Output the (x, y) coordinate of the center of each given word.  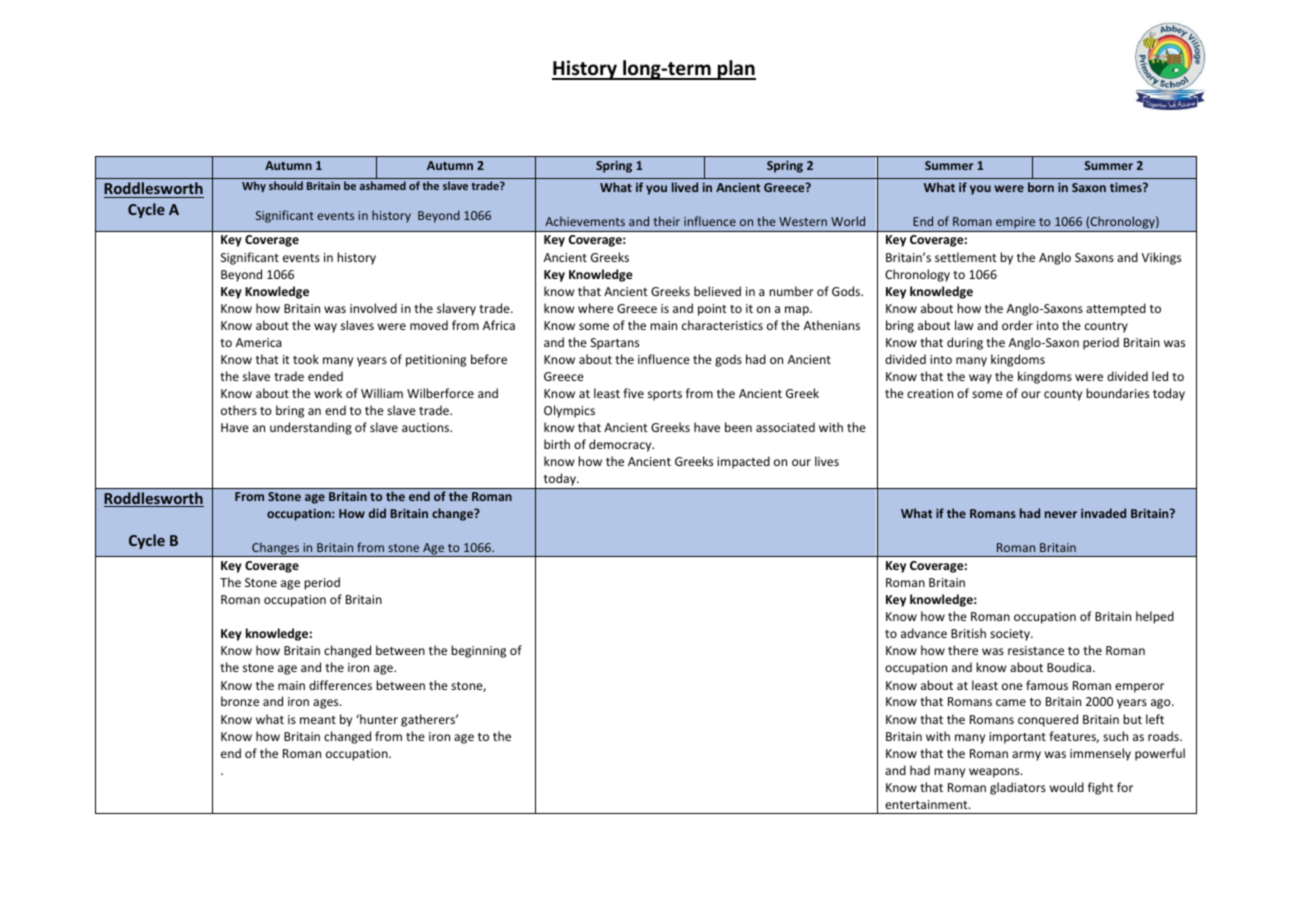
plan (736, 70)
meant (318, 720)
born (1041, 187)
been (738, 427)
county (1063, 395)
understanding (311, 428)
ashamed (382, 185)
